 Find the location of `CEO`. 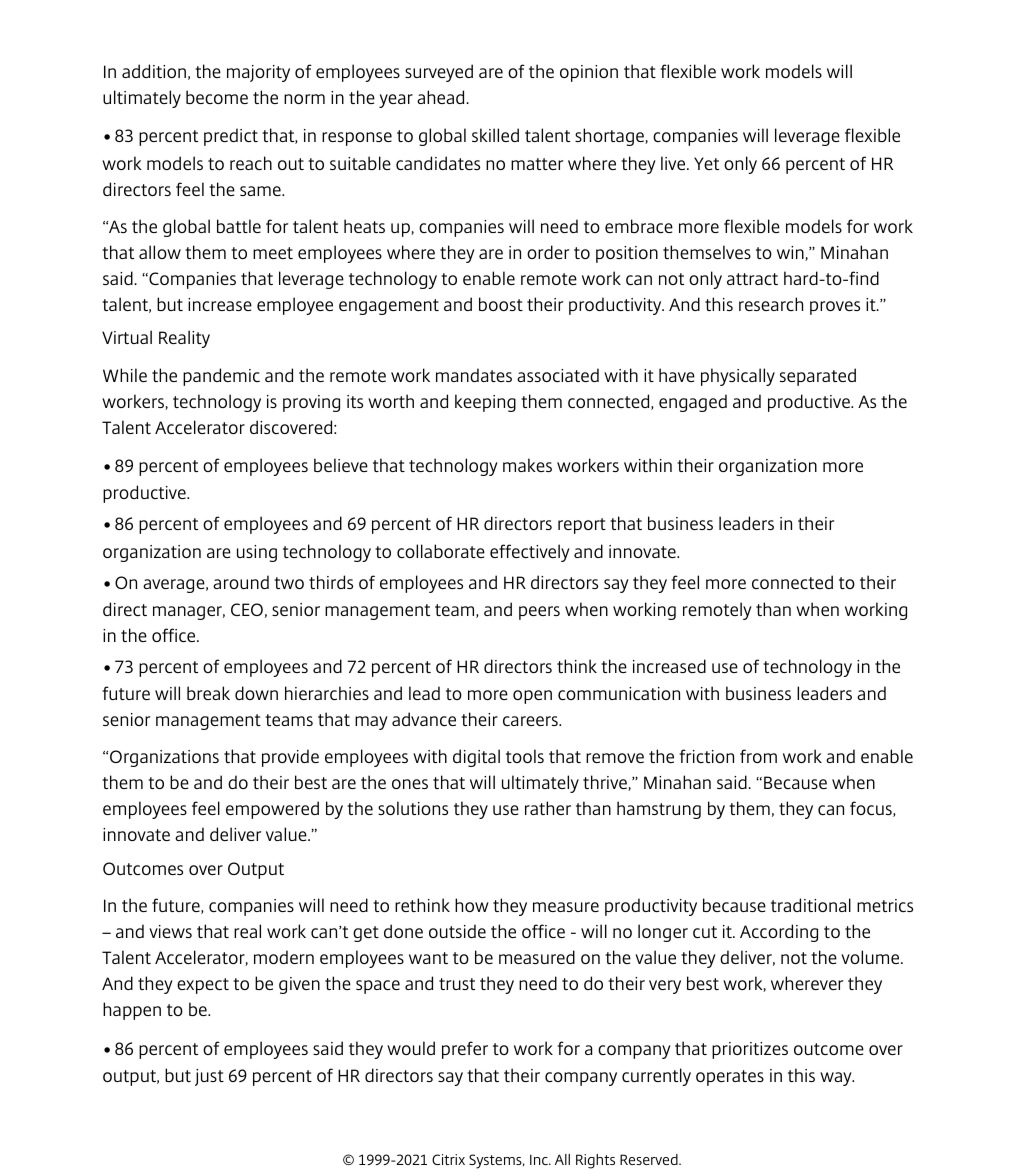

CEO is located at coordinates (247, 609).
